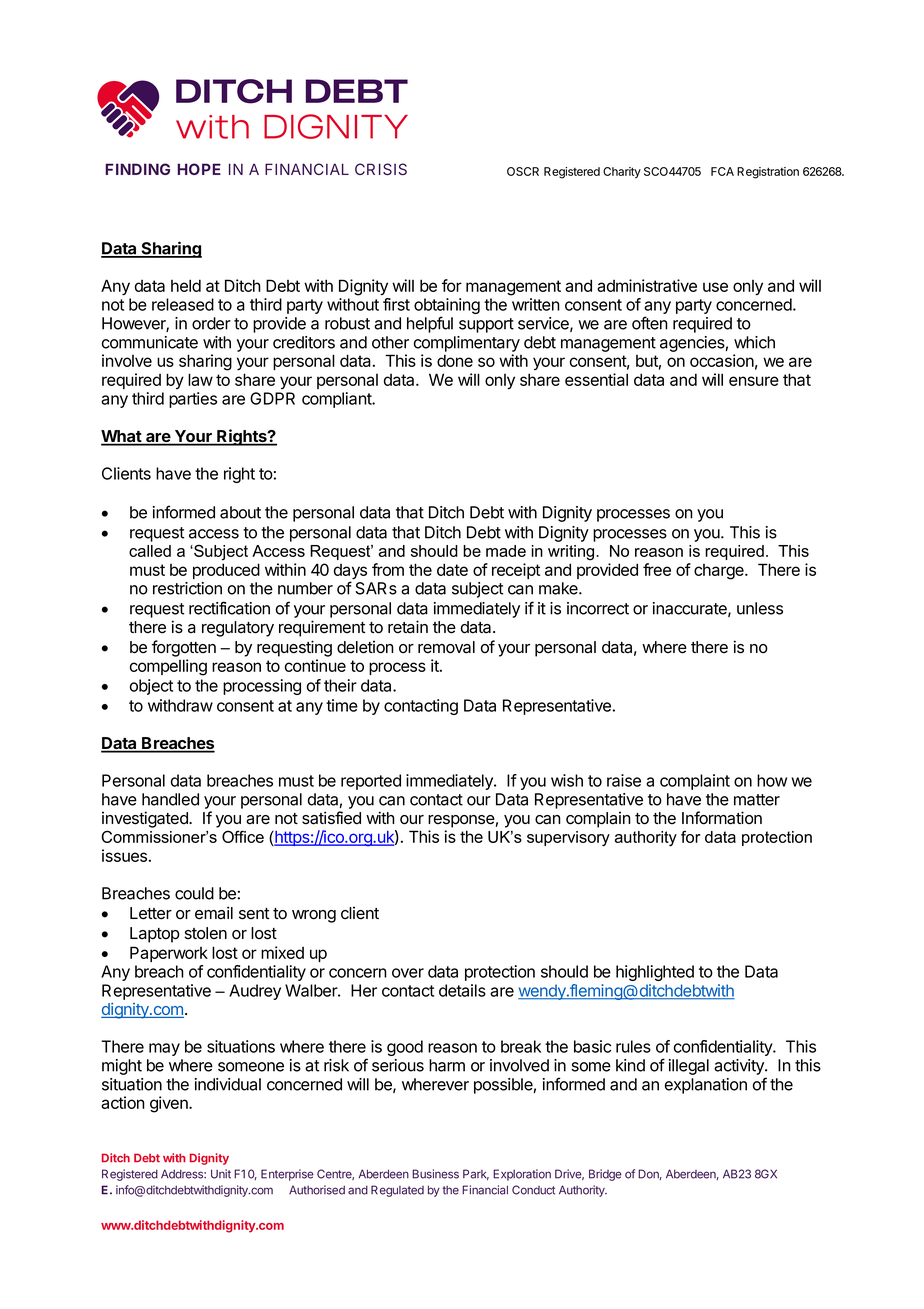 This image has height=1309, width=924. What do you see at coordinates (408, 973) in the image?
I see `over` at bounding box center [408, 973].
